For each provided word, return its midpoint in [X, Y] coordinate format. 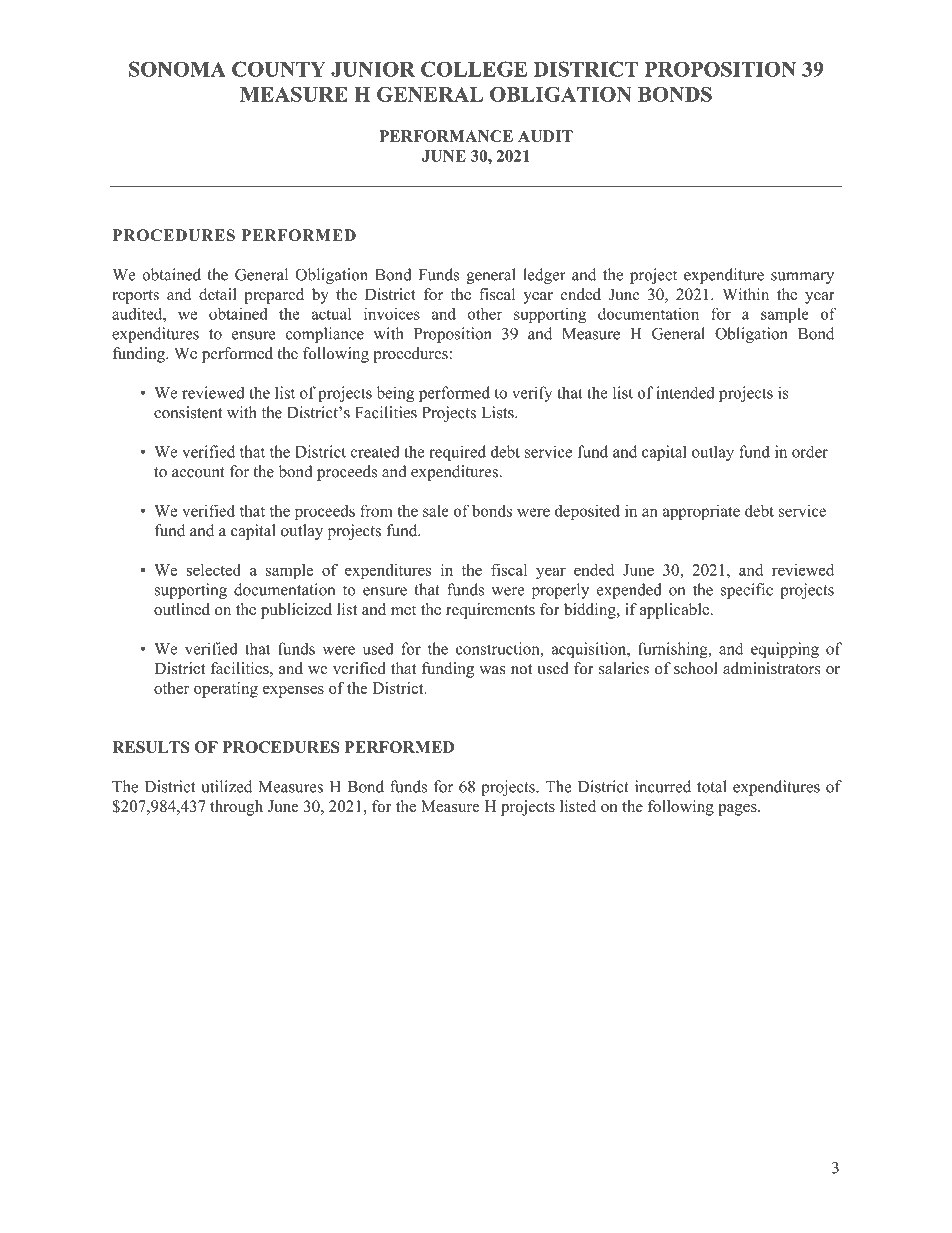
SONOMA [177, 69]
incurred [663, 786]
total [712, 786]
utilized [226, 786]
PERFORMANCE [446, 136]
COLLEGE [474, 69]
